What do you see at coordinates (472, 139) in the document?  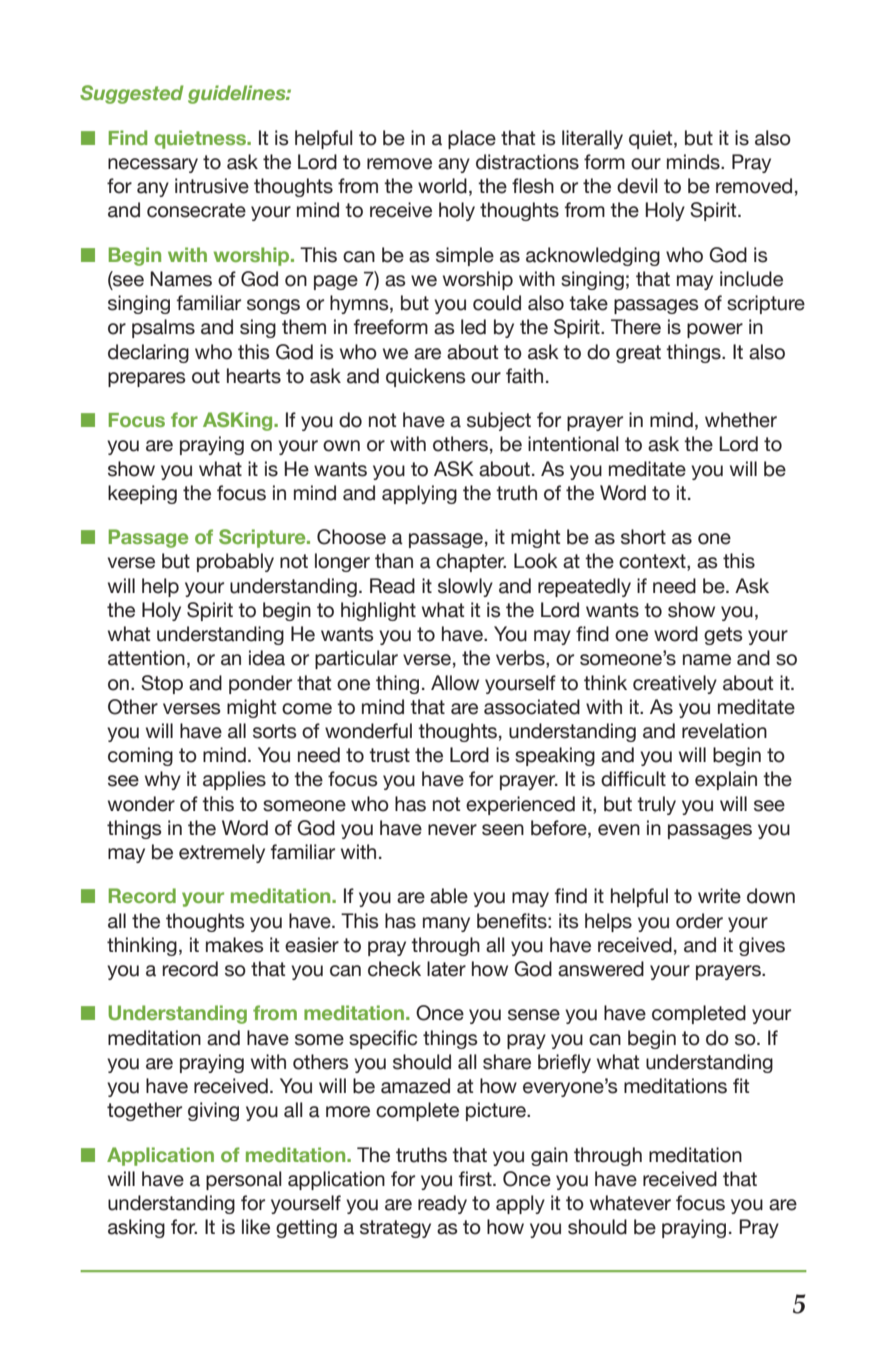 I see `place` at bounding box center [472, 139].
